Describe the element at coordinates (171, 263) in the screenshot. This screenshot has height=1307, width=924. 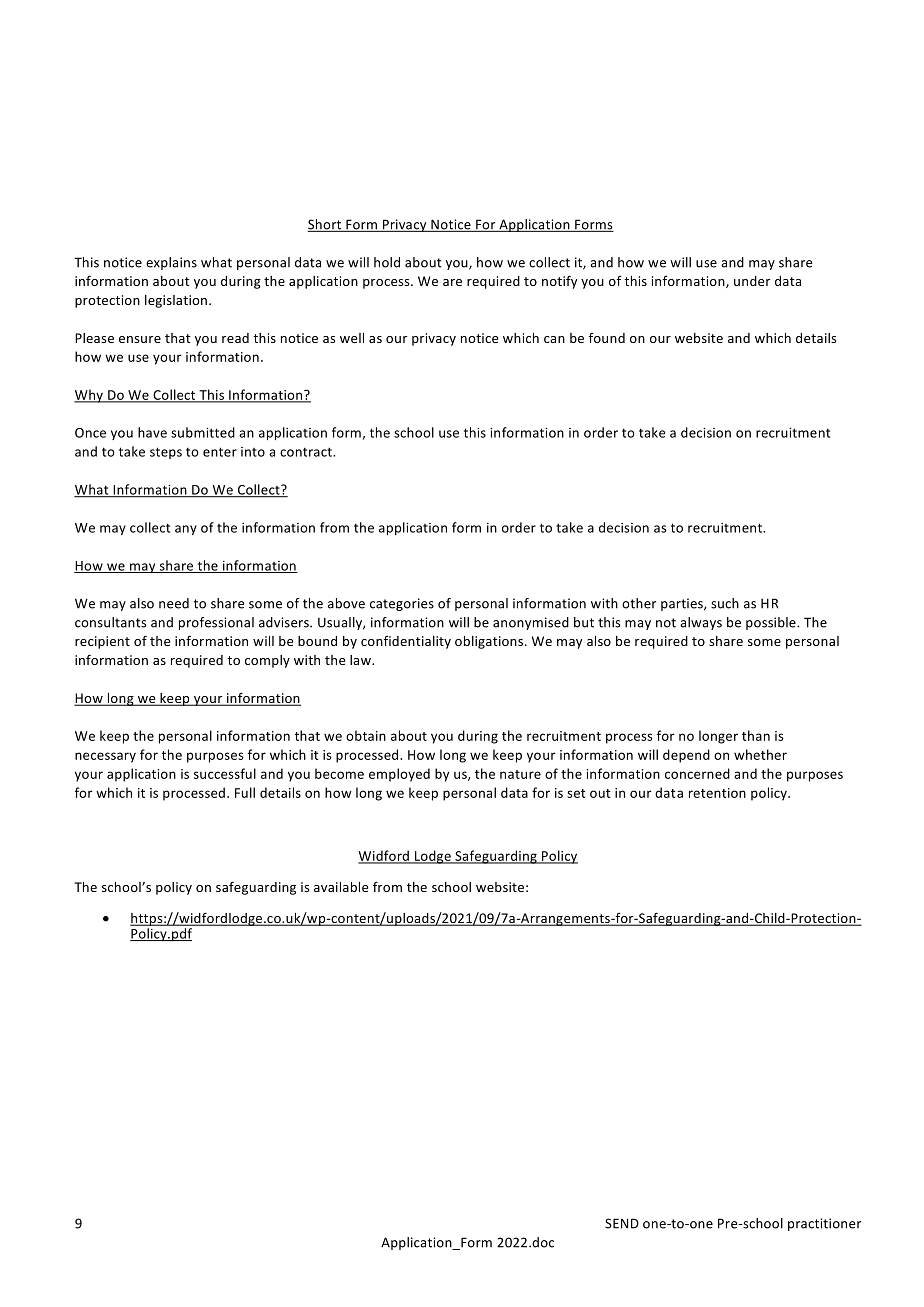
I see `explains` at that location.
